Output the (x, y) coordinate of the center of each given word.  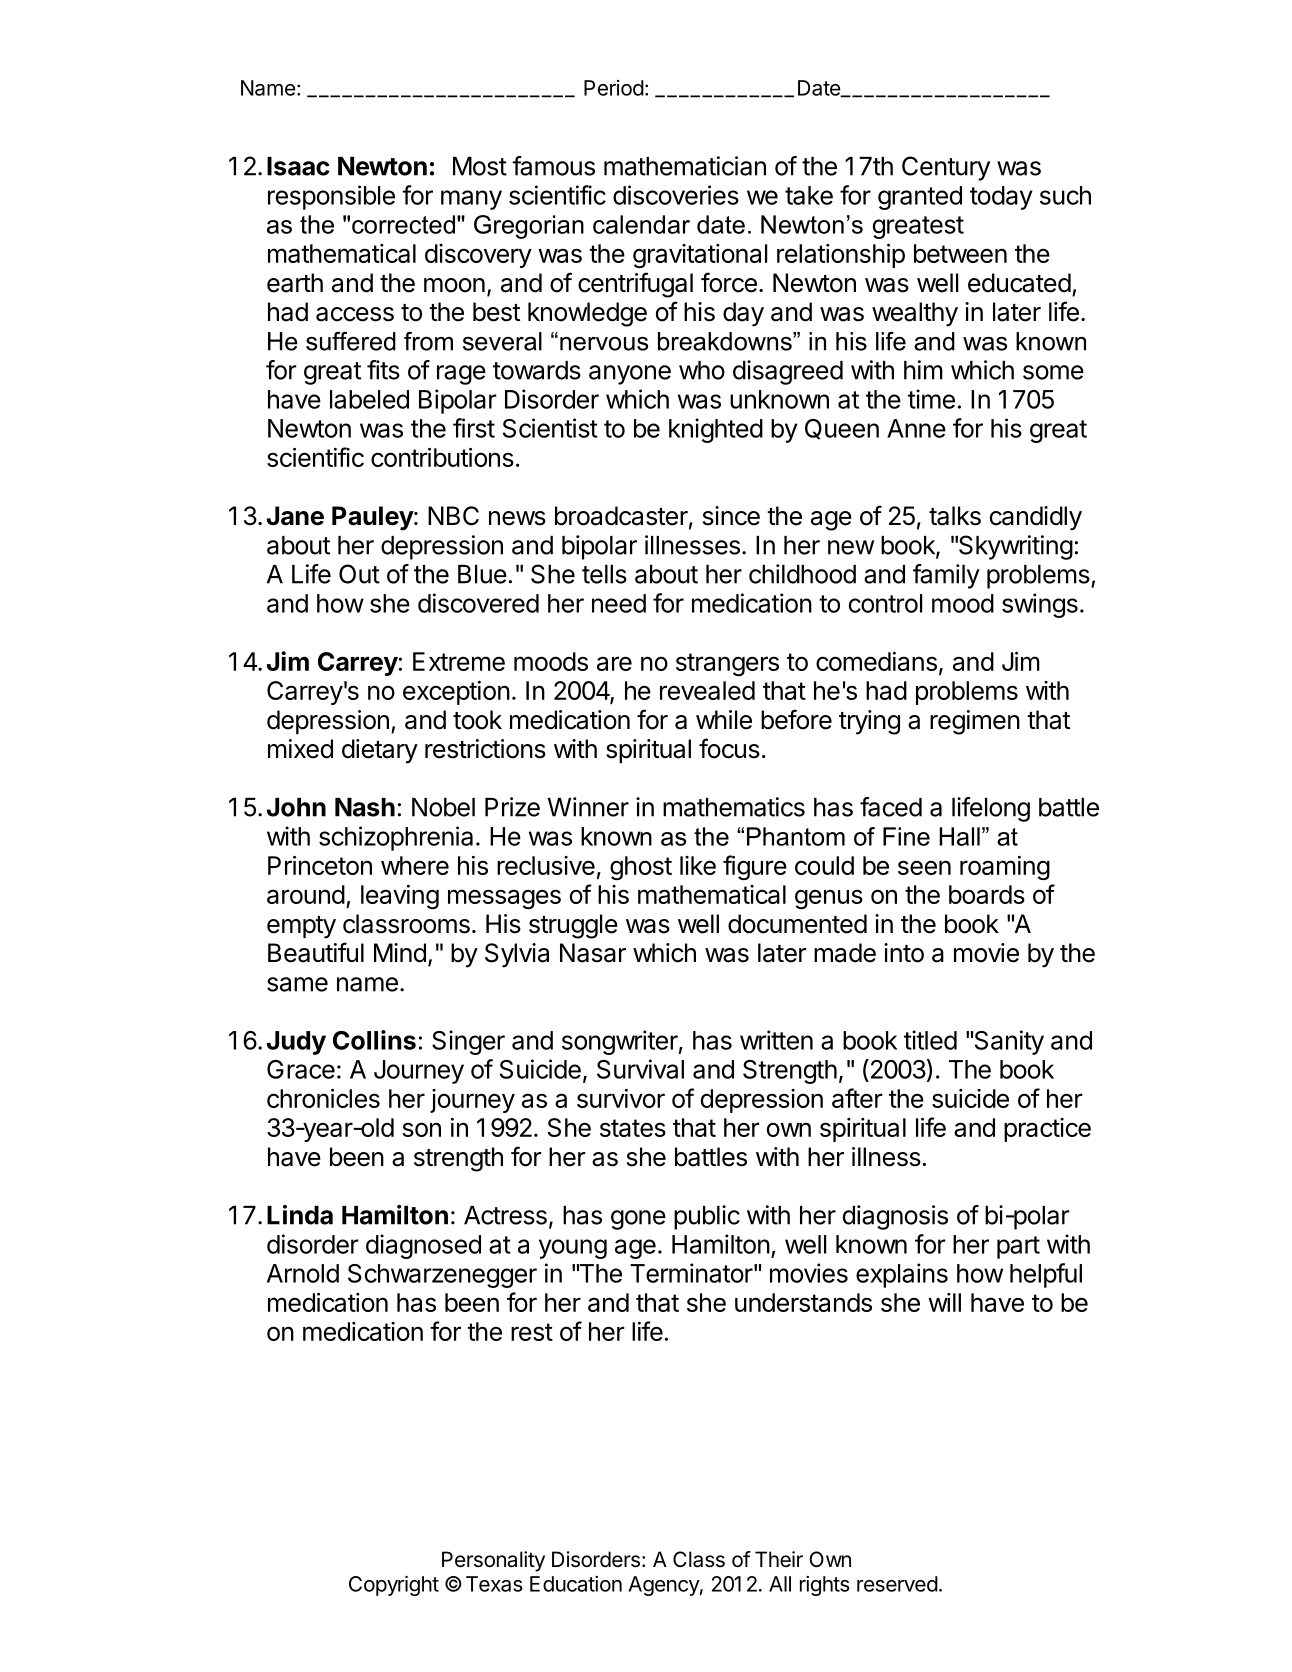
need (619, 603)
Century (946, 168)
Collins (374, 1040)
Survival (640, 1069)
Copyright (394, 1585)
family (946, 576)
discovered (478, 603)
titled (930, 1040)
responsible (331, 197)
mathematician (685, 166)
